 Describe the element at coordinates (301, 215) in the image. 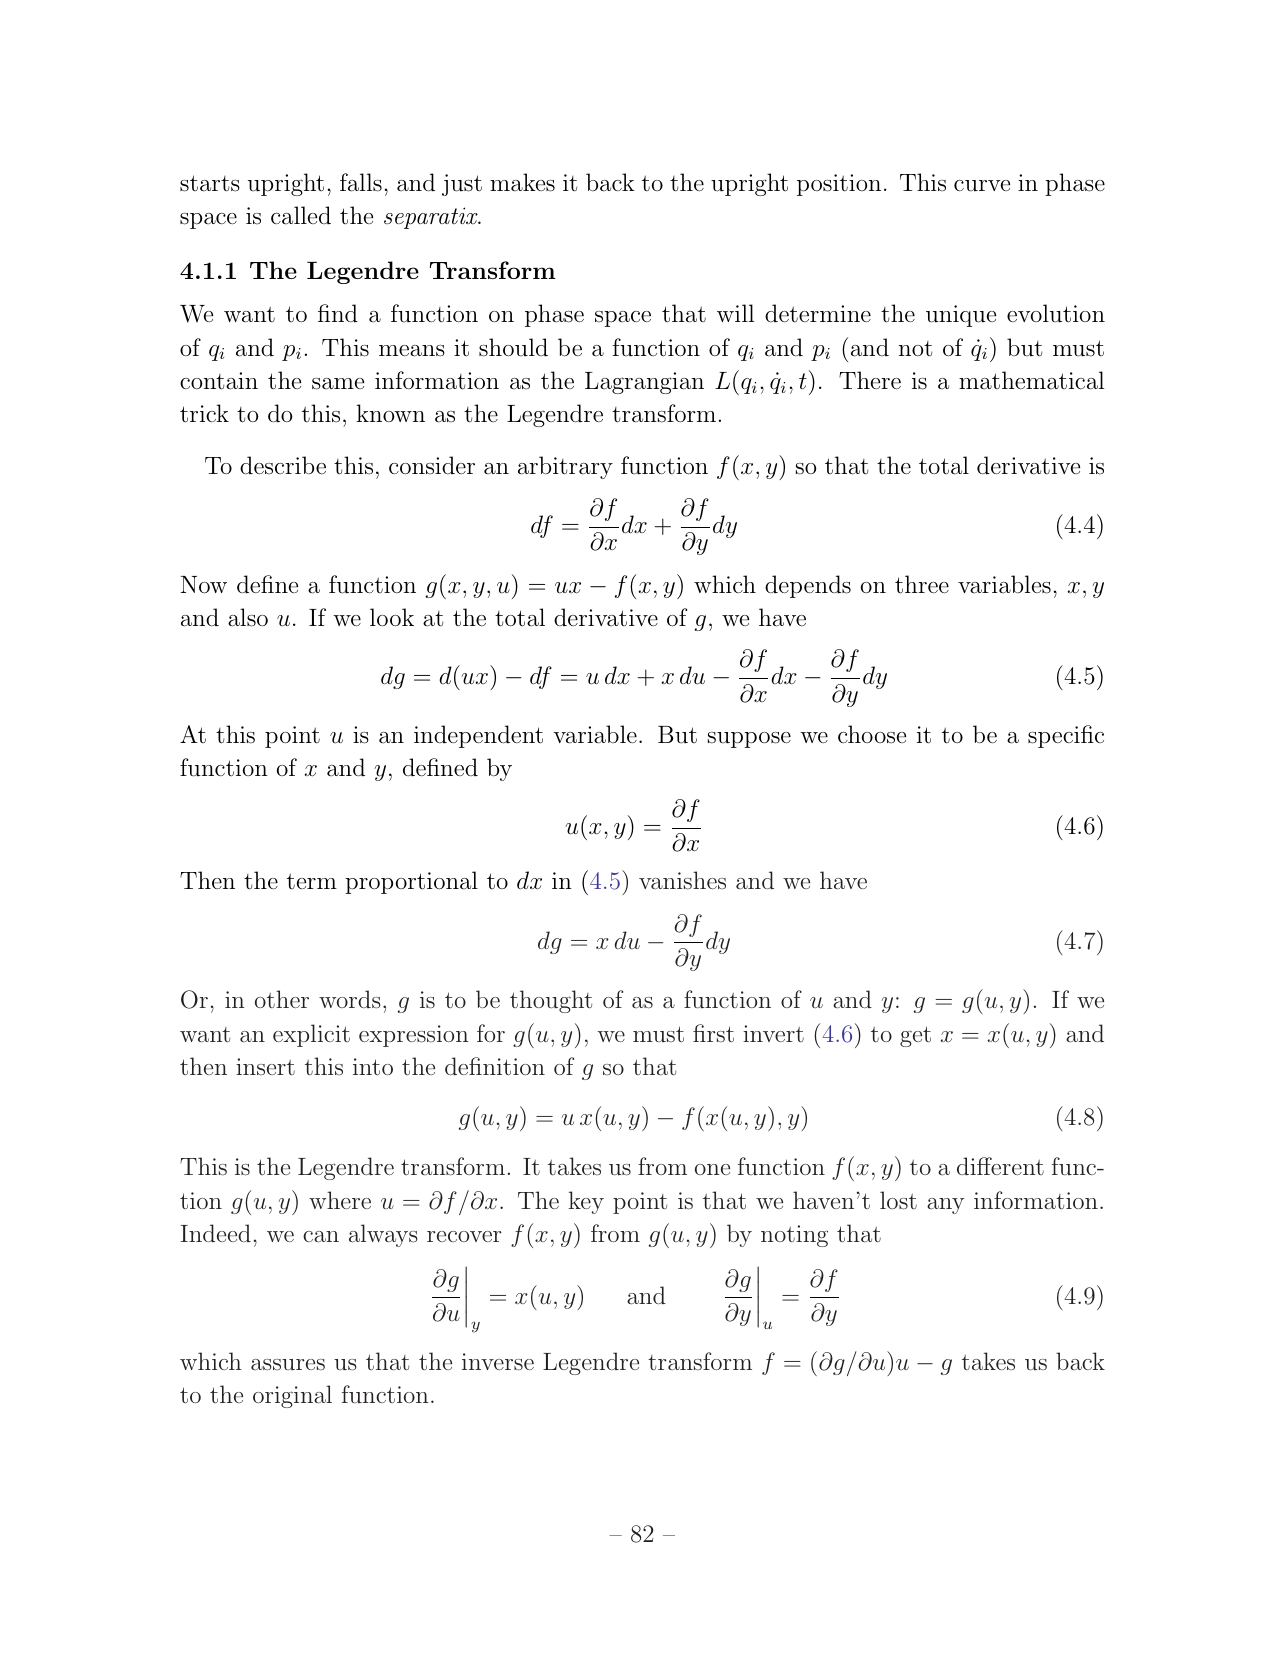

I see `called` at that location.
